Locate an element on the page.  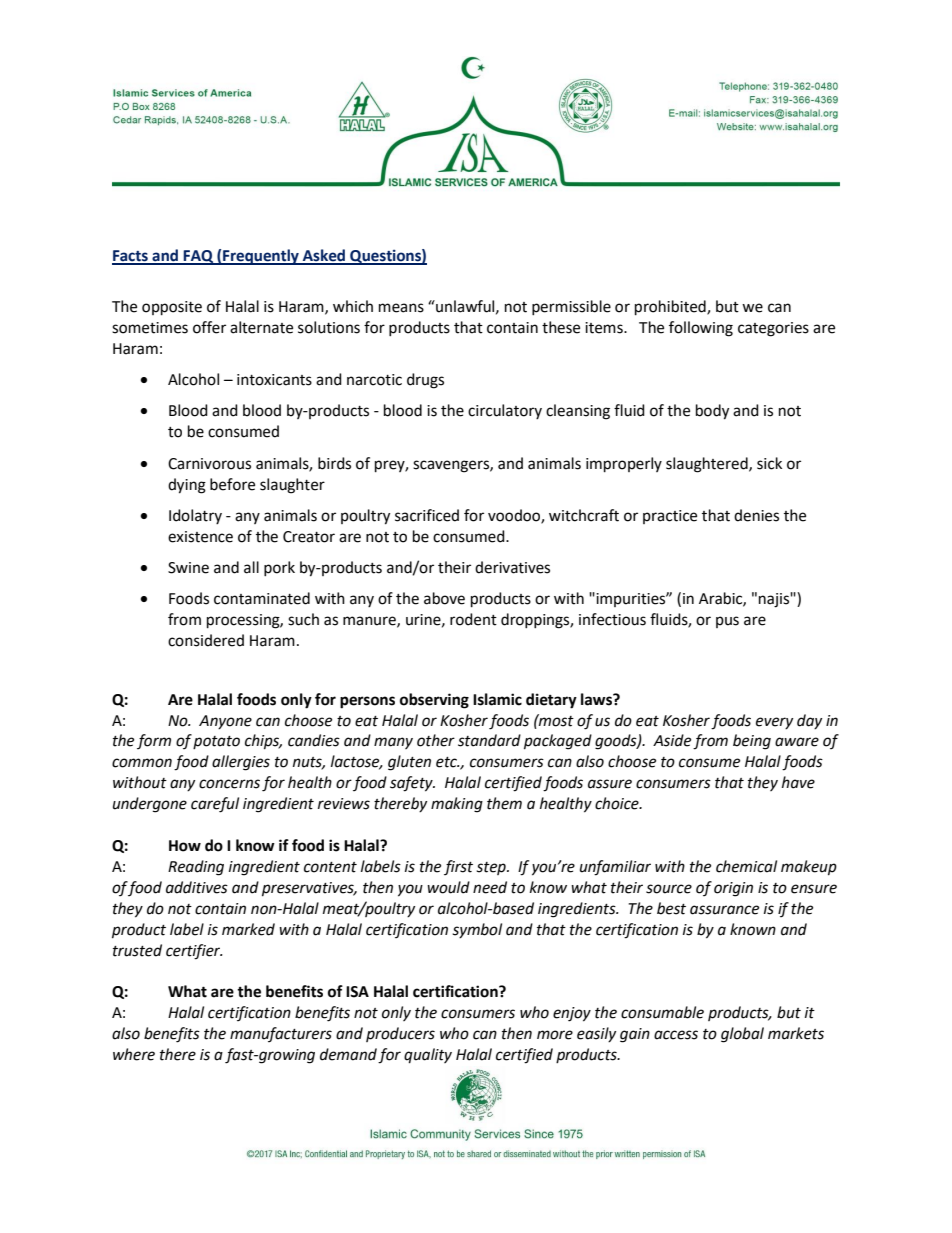
origin is located at coordinates (733, 889).
